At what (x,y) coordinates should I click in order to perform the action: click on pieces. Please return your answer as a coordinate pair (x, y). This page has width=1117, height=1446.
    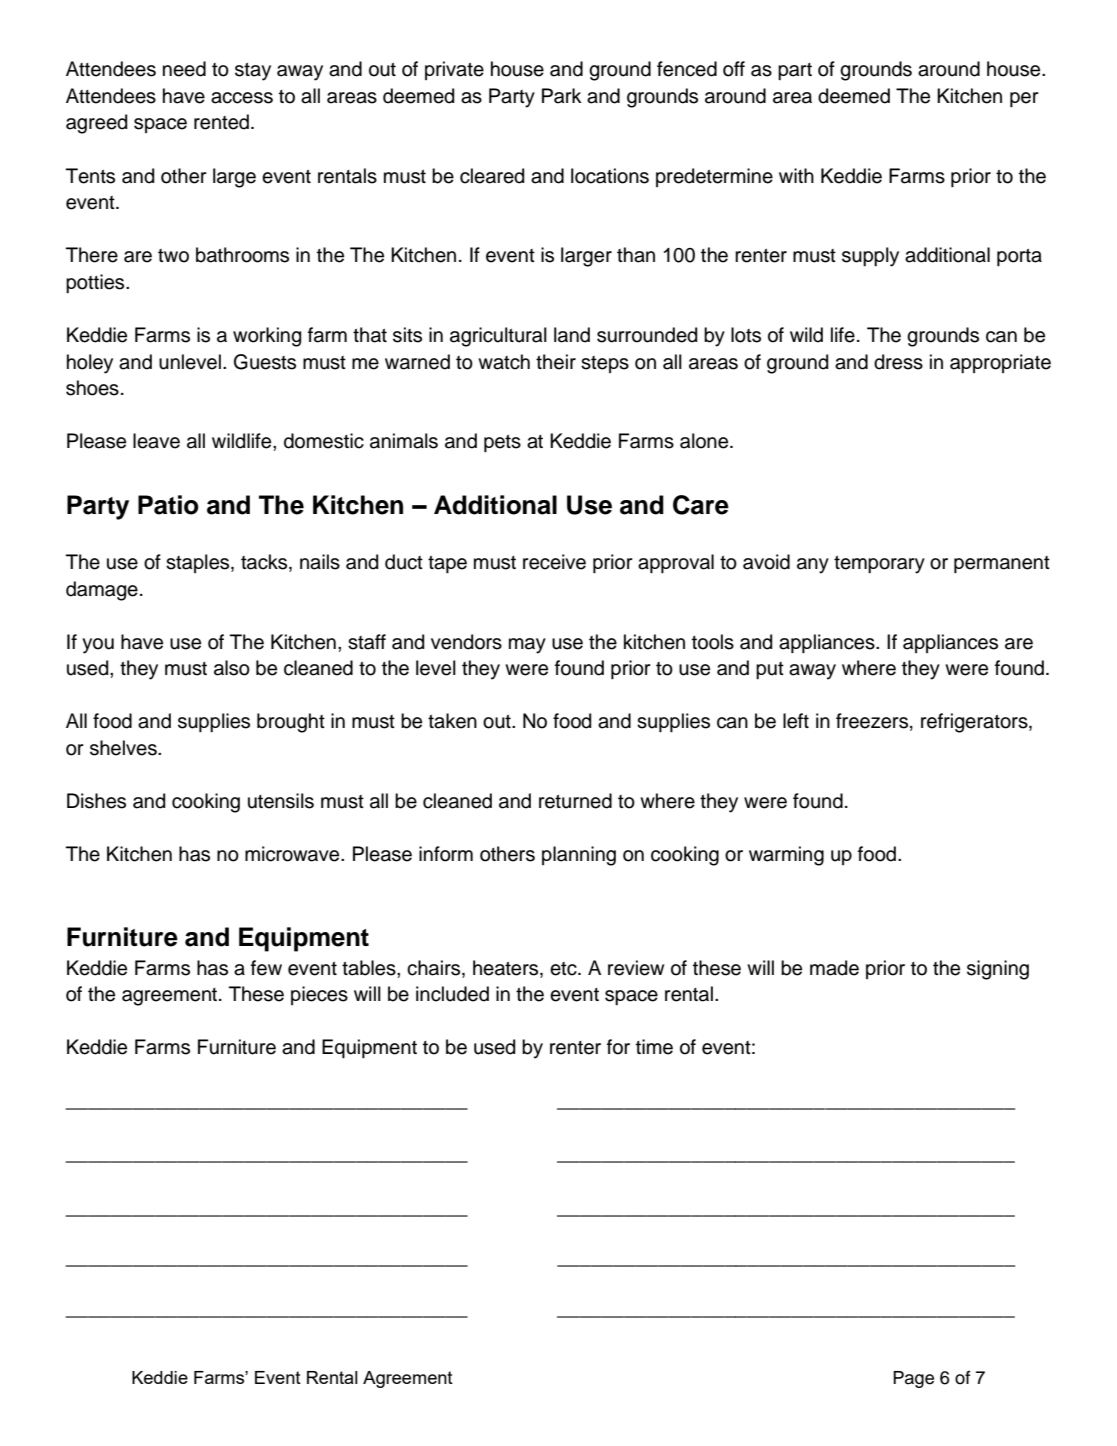
    Looking at the image, I should click on (319, 995).
